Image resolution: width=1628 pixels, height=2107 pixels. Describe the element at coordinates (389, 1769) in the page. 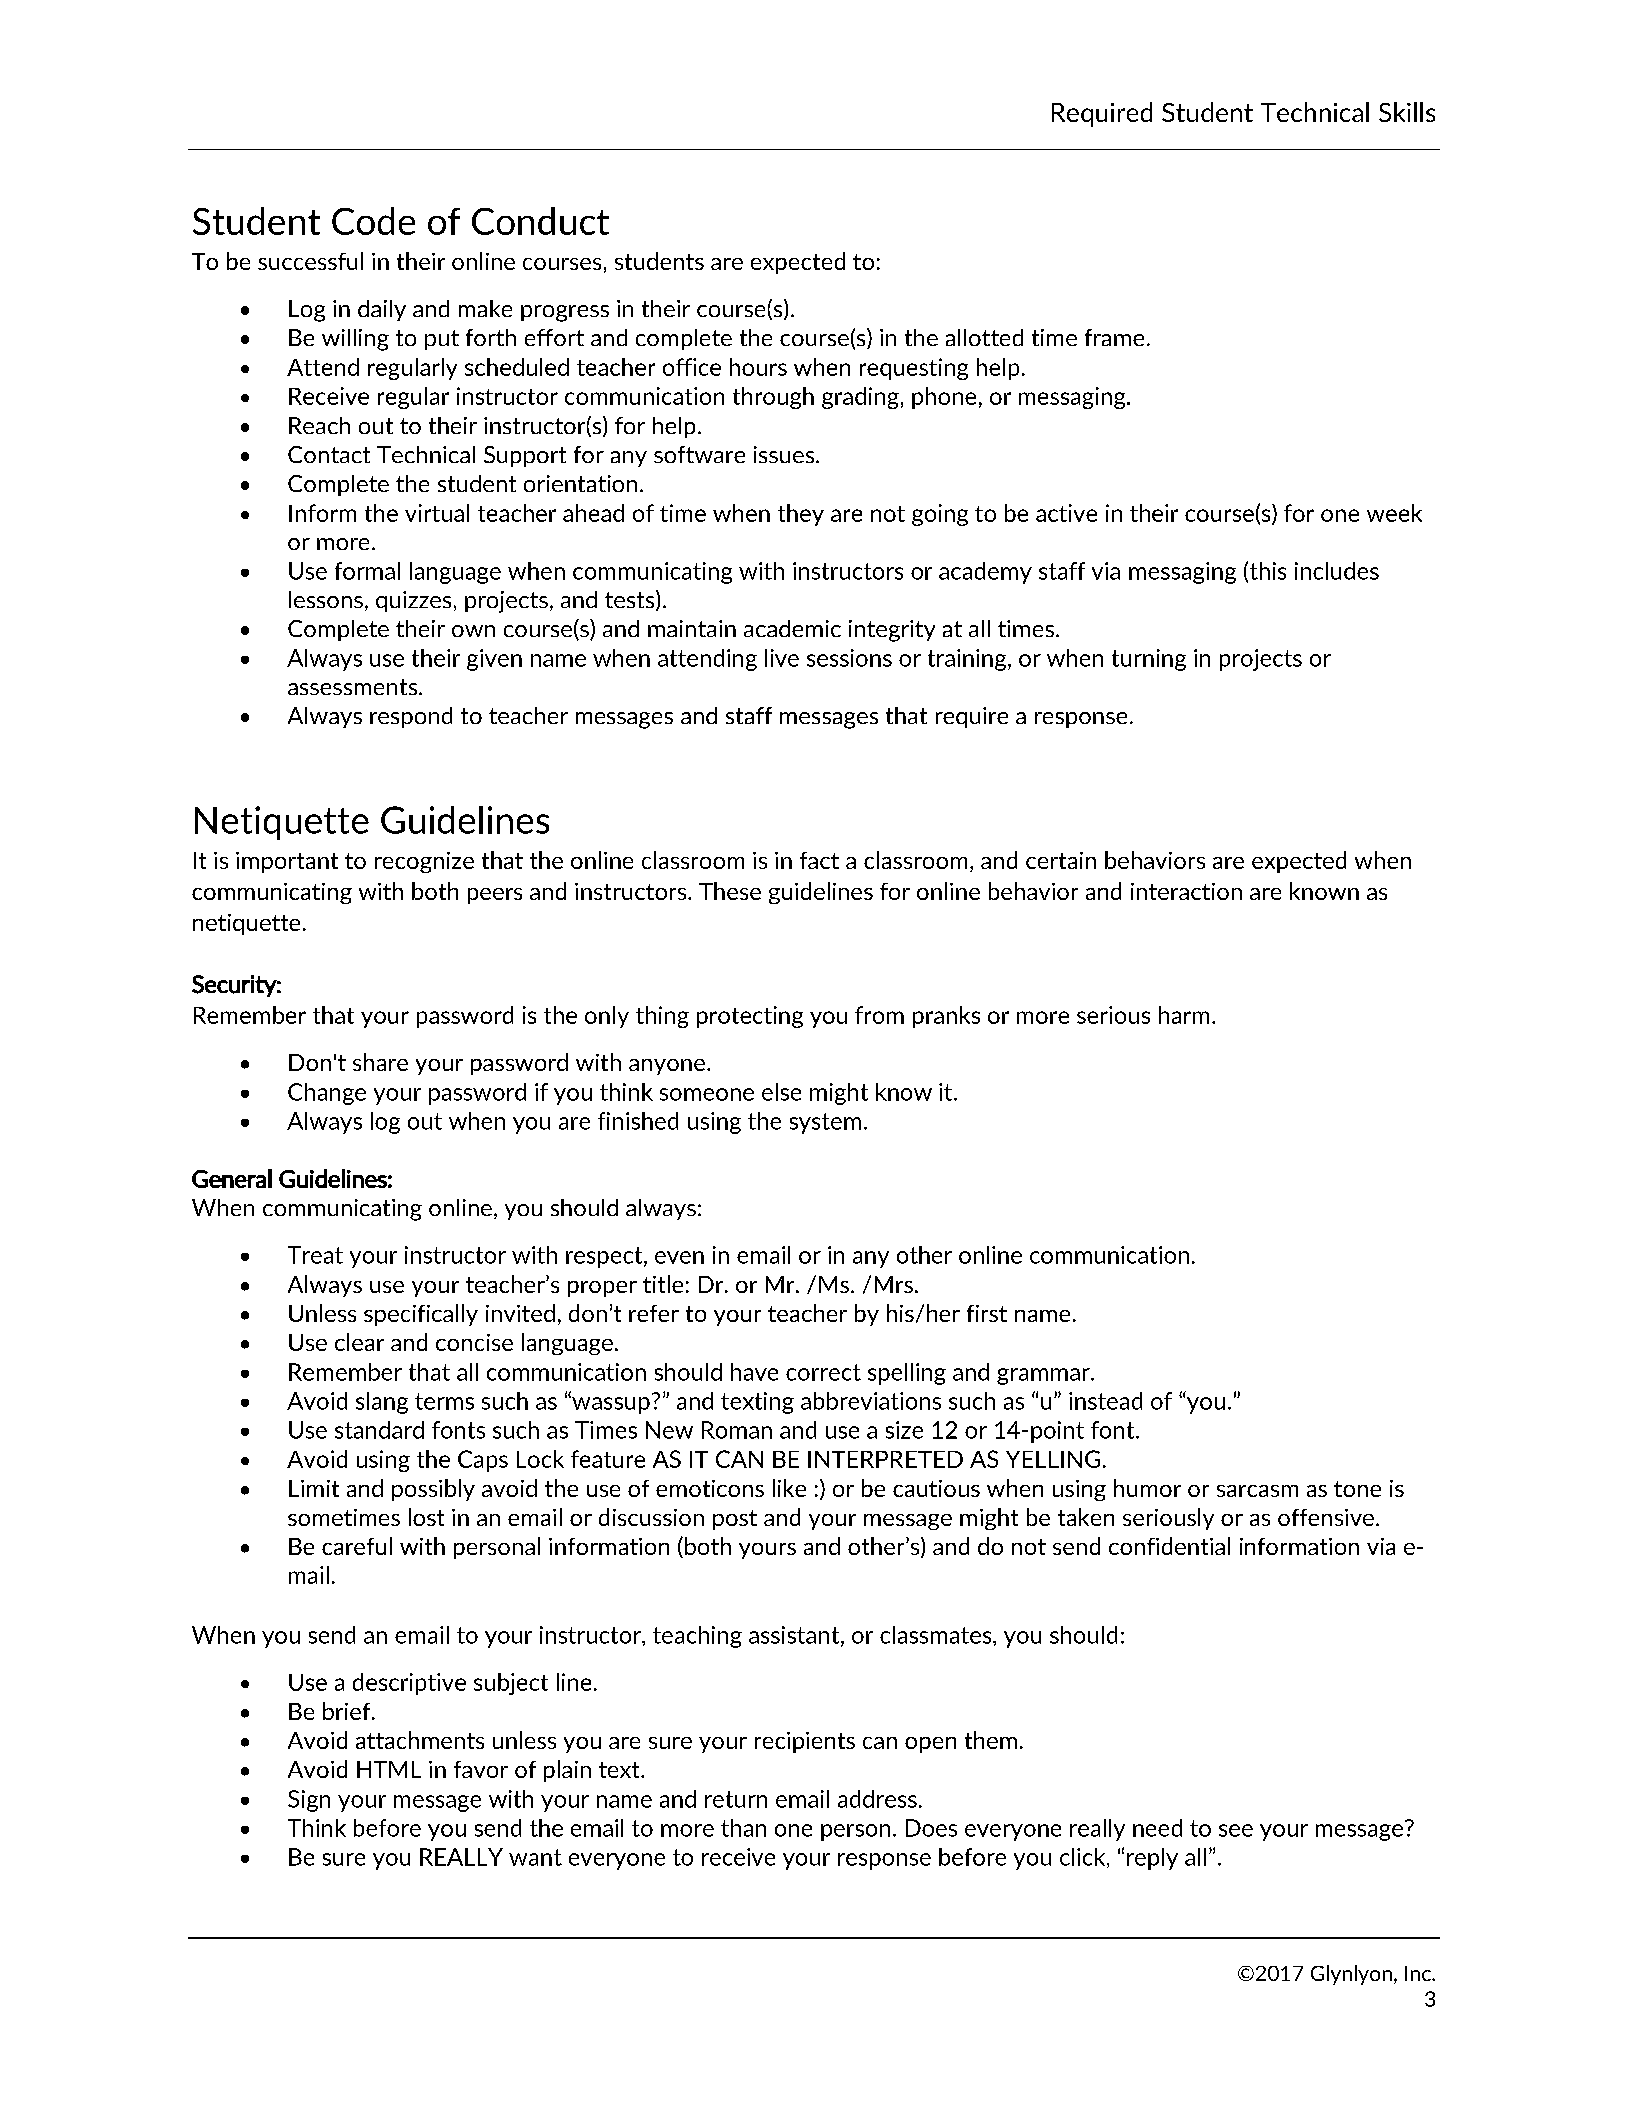

I see `HTML` at that location.
